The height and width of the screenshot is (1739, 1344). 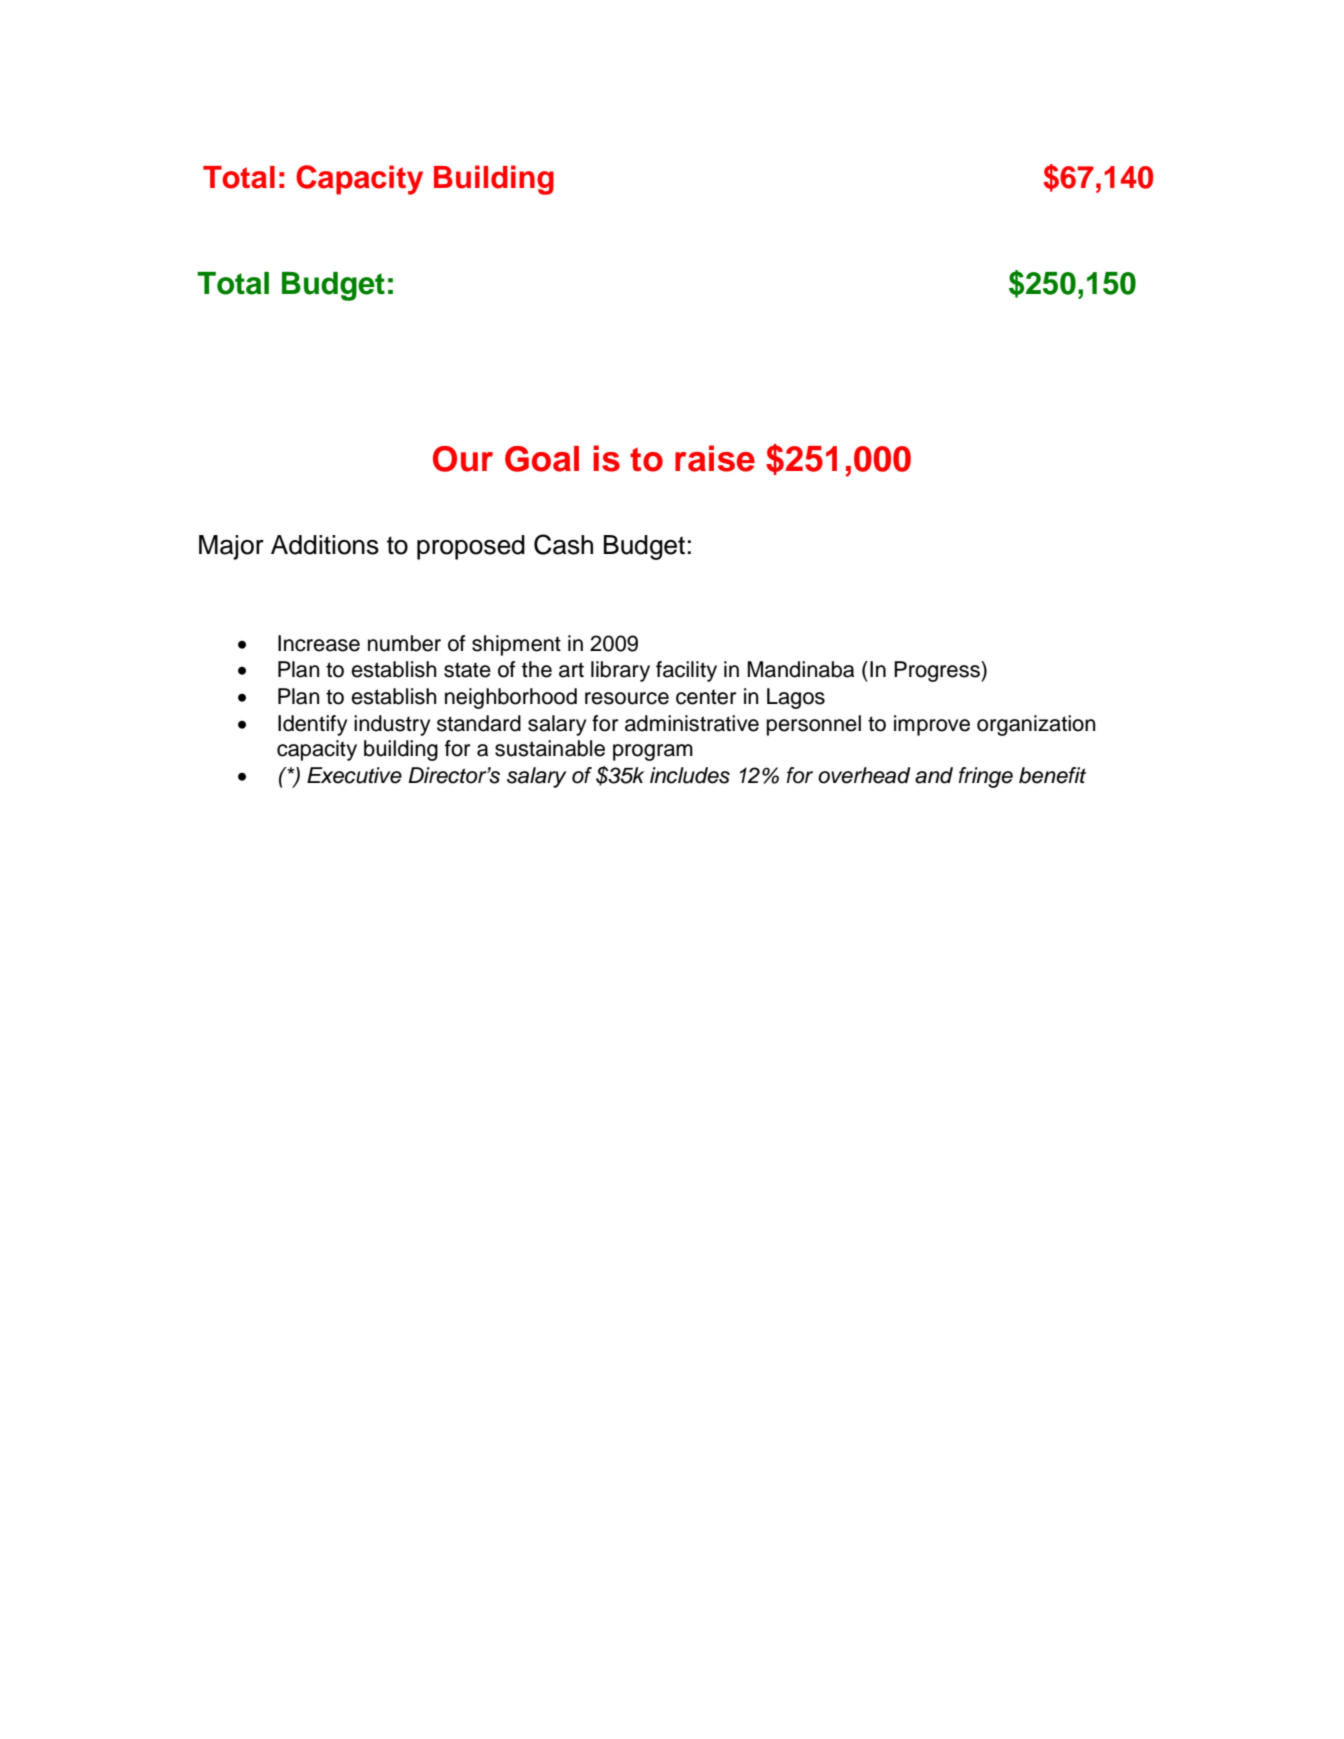 I want to click on includes, so click(x=690, y=775).
